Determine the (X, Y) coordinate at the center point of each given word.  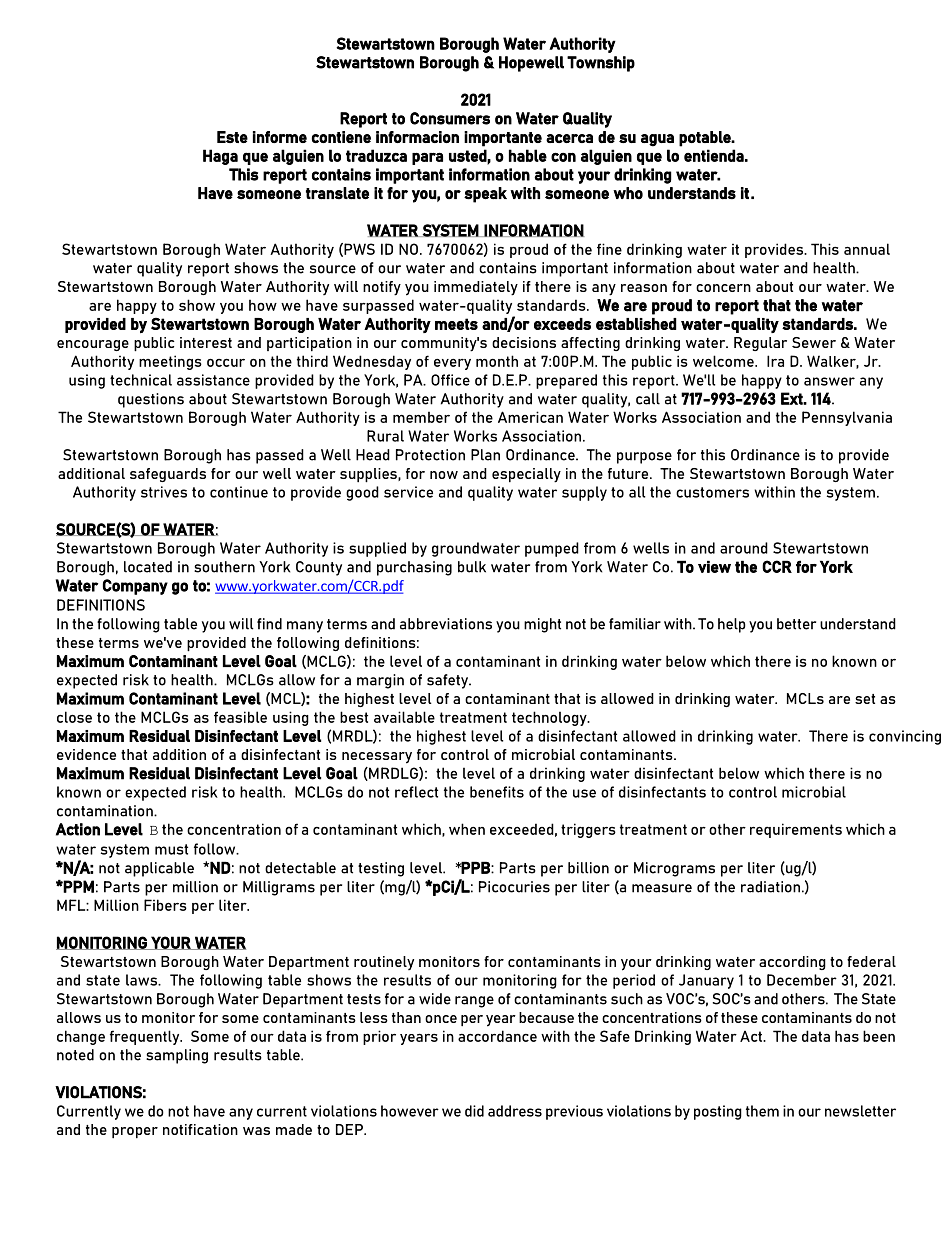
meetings (170, 362)
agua (657, 140)
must (171, 849)
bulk (472, 567)
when (467, 829)
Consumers (450, 118)
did (474, 1111)
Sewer (814, 342)
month (497, 361)
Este (232, 137)
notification (200, 1129)
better (796, 624)
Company (135, 587)
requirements (796, 830)
